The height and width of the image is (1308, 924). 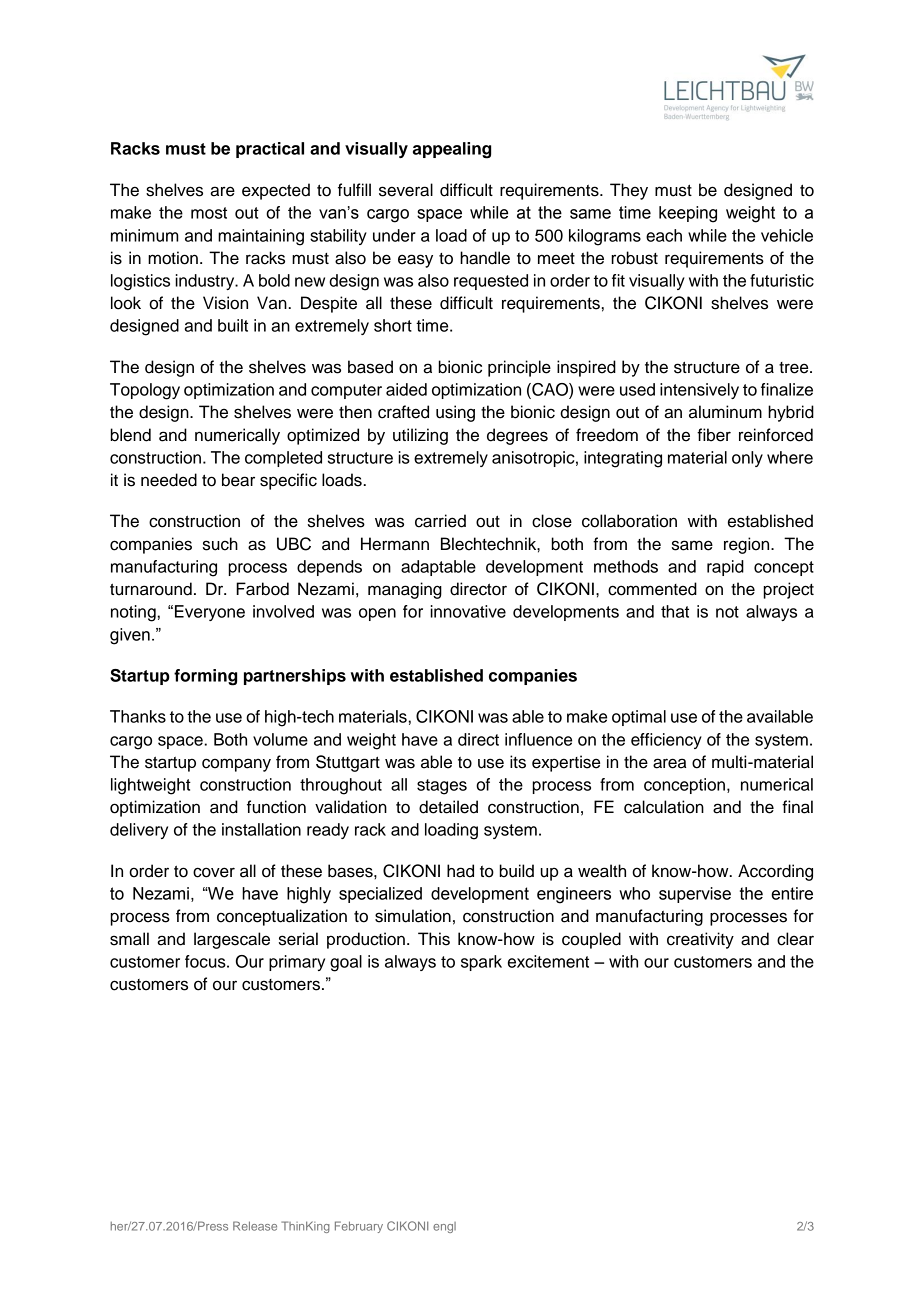 I want to click on efficiency, so click(x=666, y=741).
